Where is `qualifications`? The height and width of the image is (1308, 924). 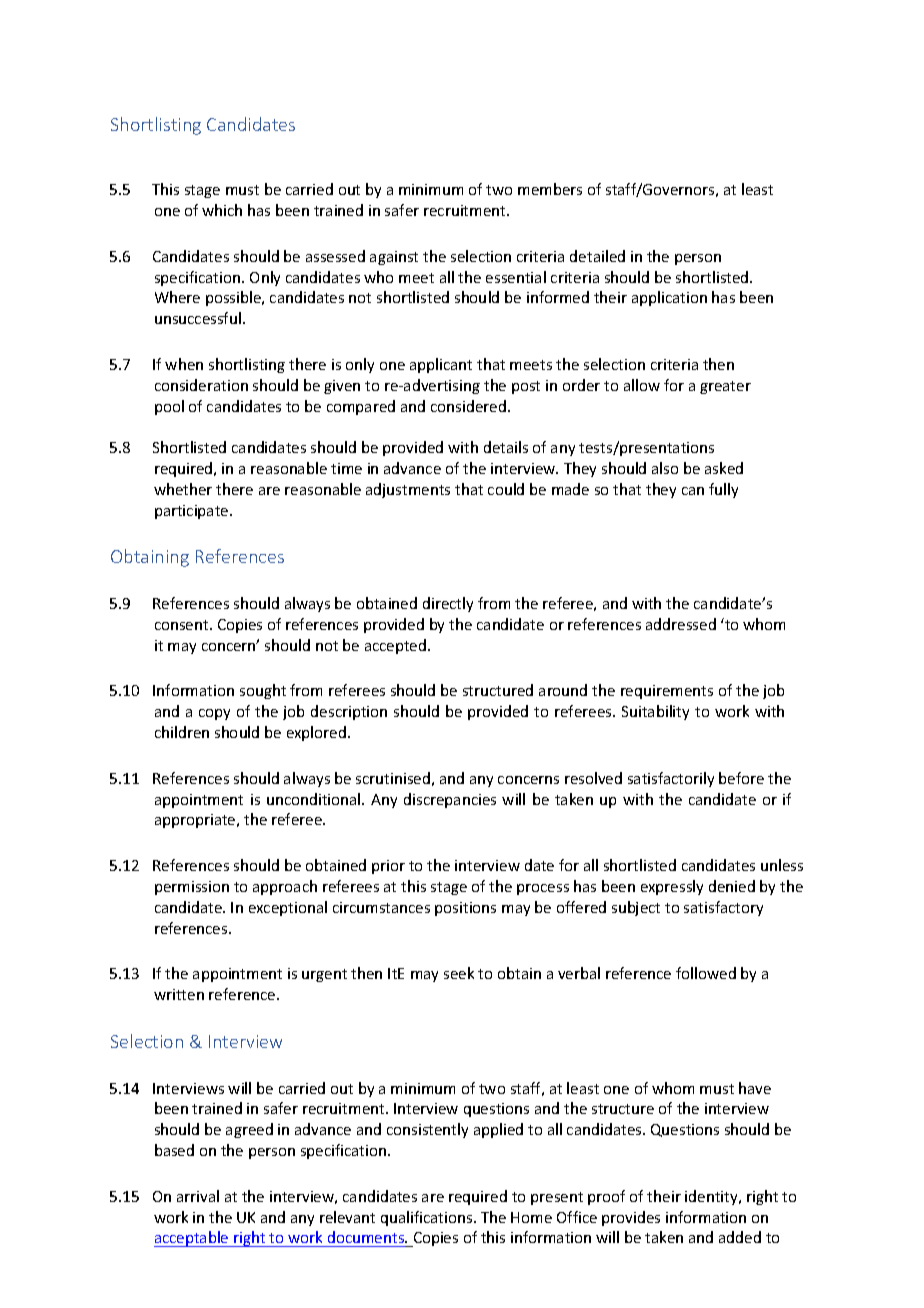
qualifications is located at coordinates (428, 1218).
